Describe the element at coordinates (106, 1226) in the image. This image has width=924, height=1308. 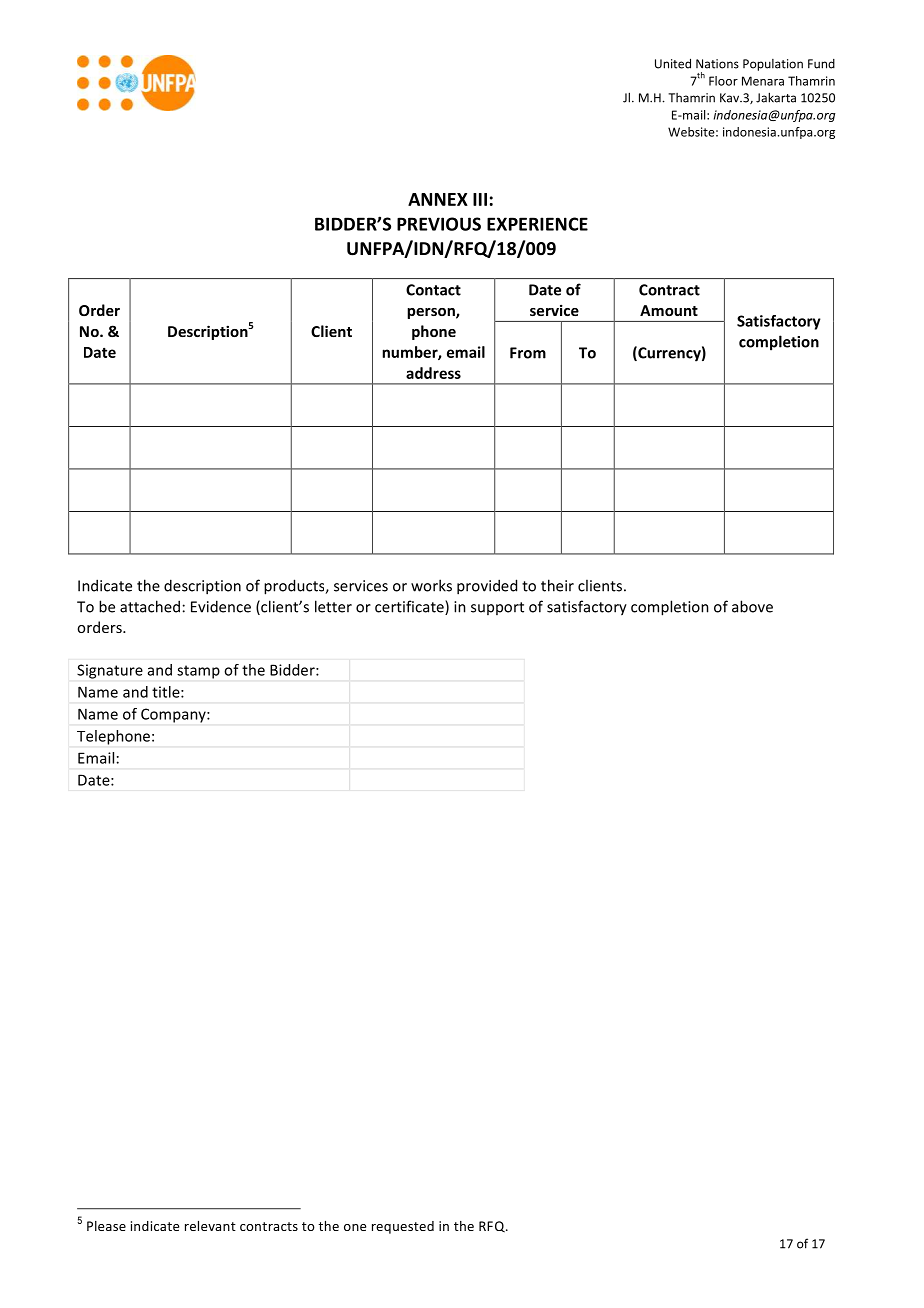
I see `Please` at that location.
